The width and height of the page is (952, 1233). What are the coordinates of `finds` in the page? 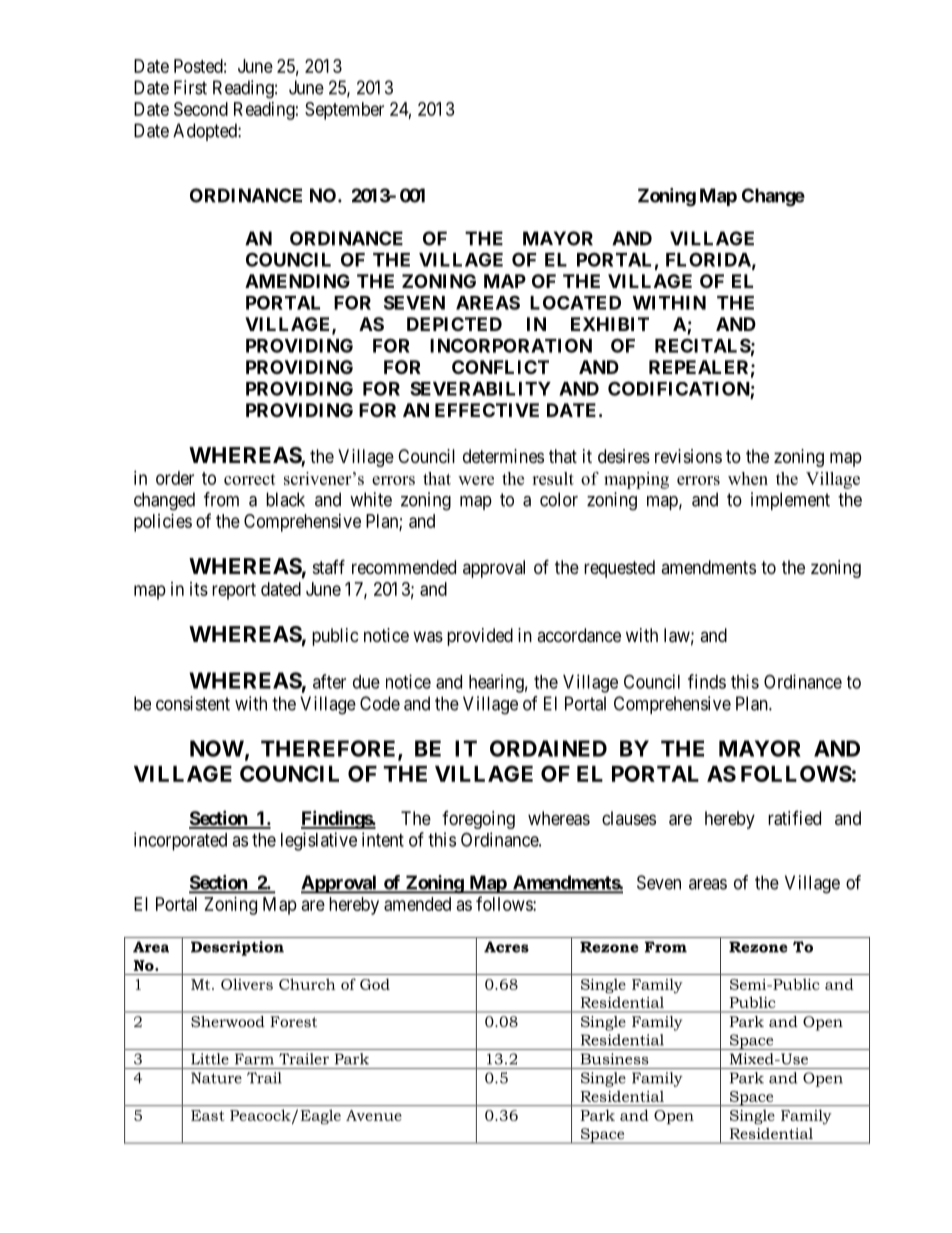 It's located at (707, 681).
